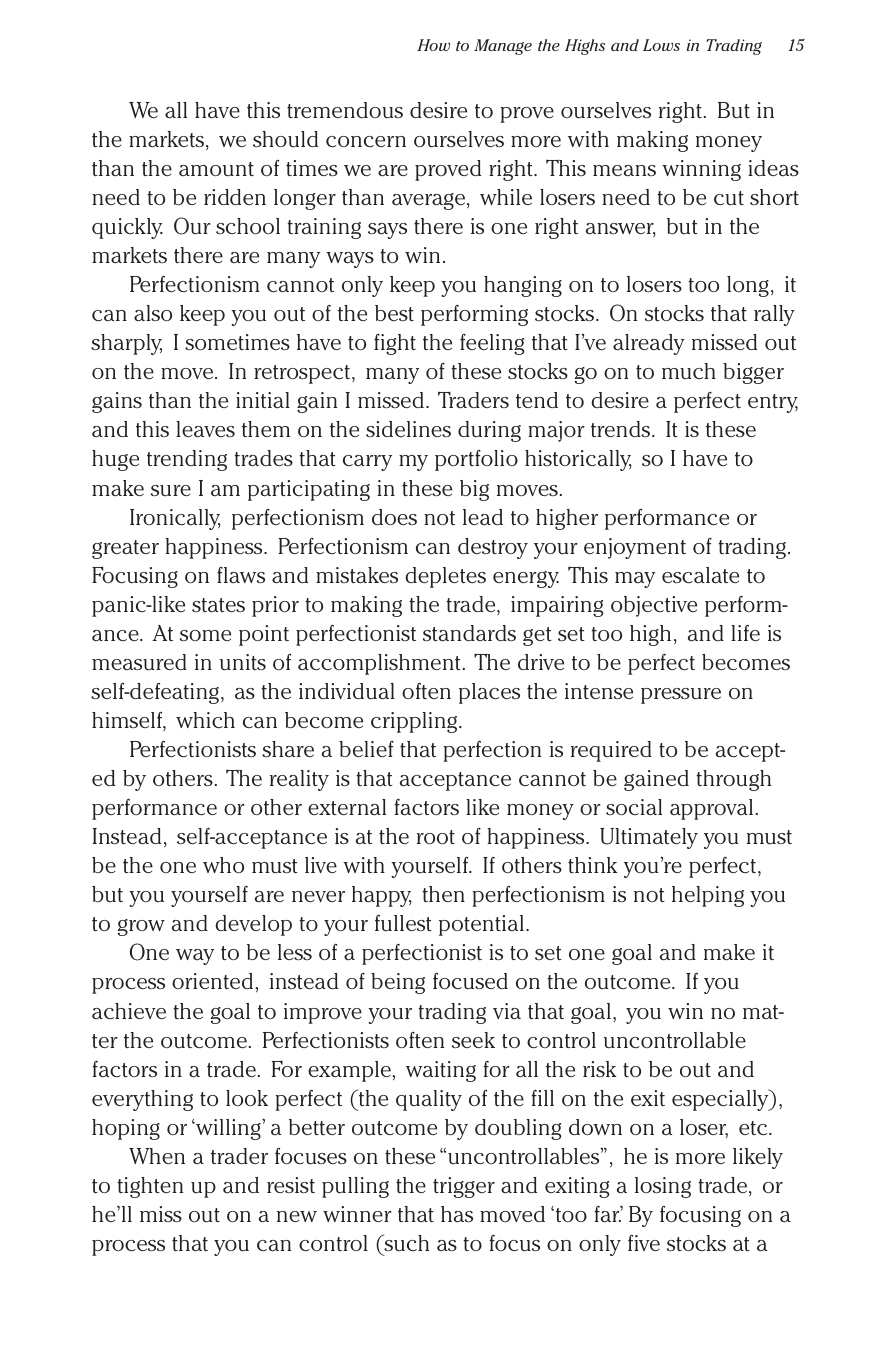 This screenshot has height=1345, width=896. Describe the element at coordinates (443, 894) in the screenshot. I see `then` at that location.
